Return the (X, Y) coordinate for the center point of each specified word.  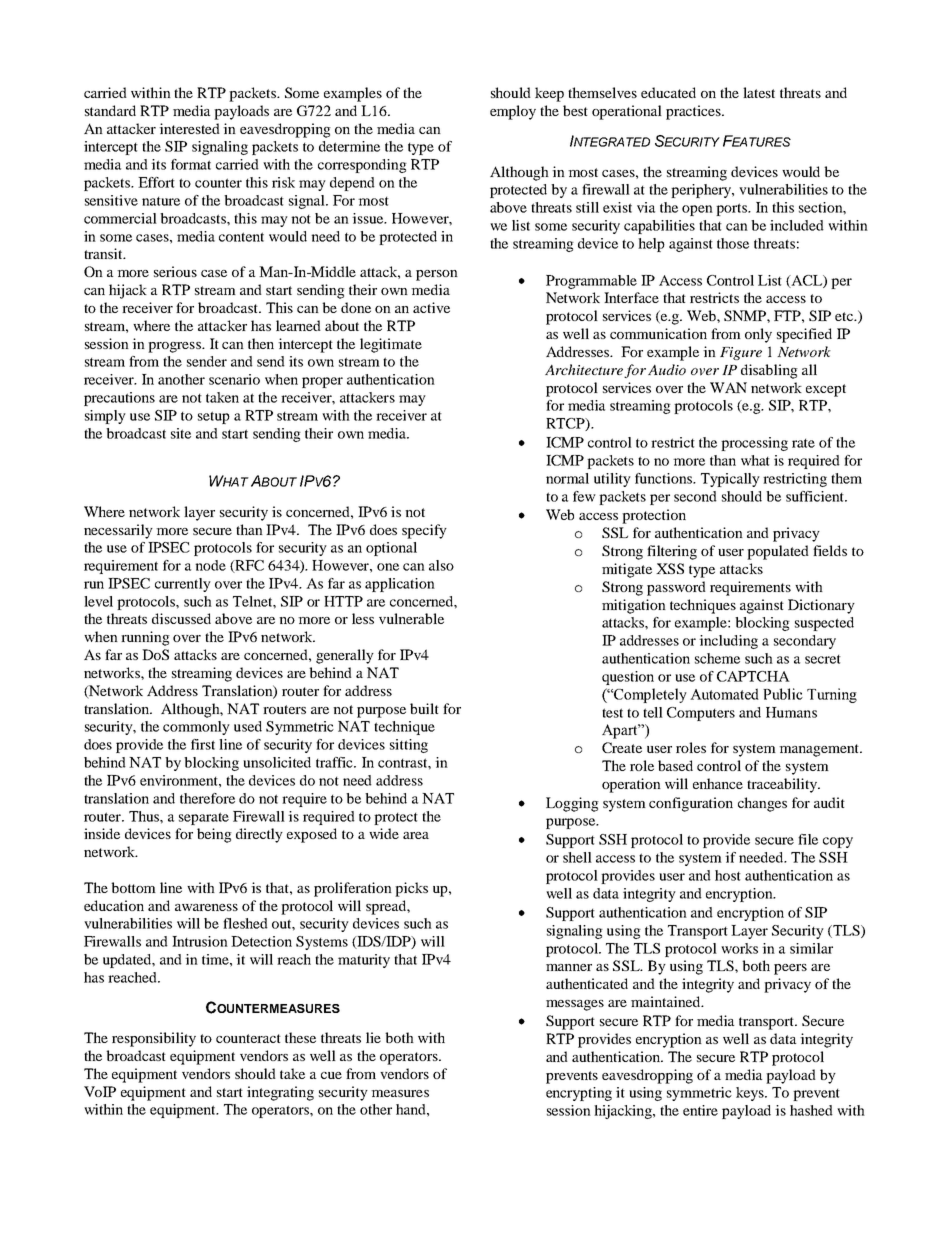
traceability (783, 785)
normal (567, 478)
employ (513, 112)
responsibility (154, 1039)
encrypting (579, 1094)
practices (694, 112)
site (181, 433)
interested (189, 128)
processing (754, 444)
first (203, 744)
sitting (409, 746)
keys (751, 1094)
